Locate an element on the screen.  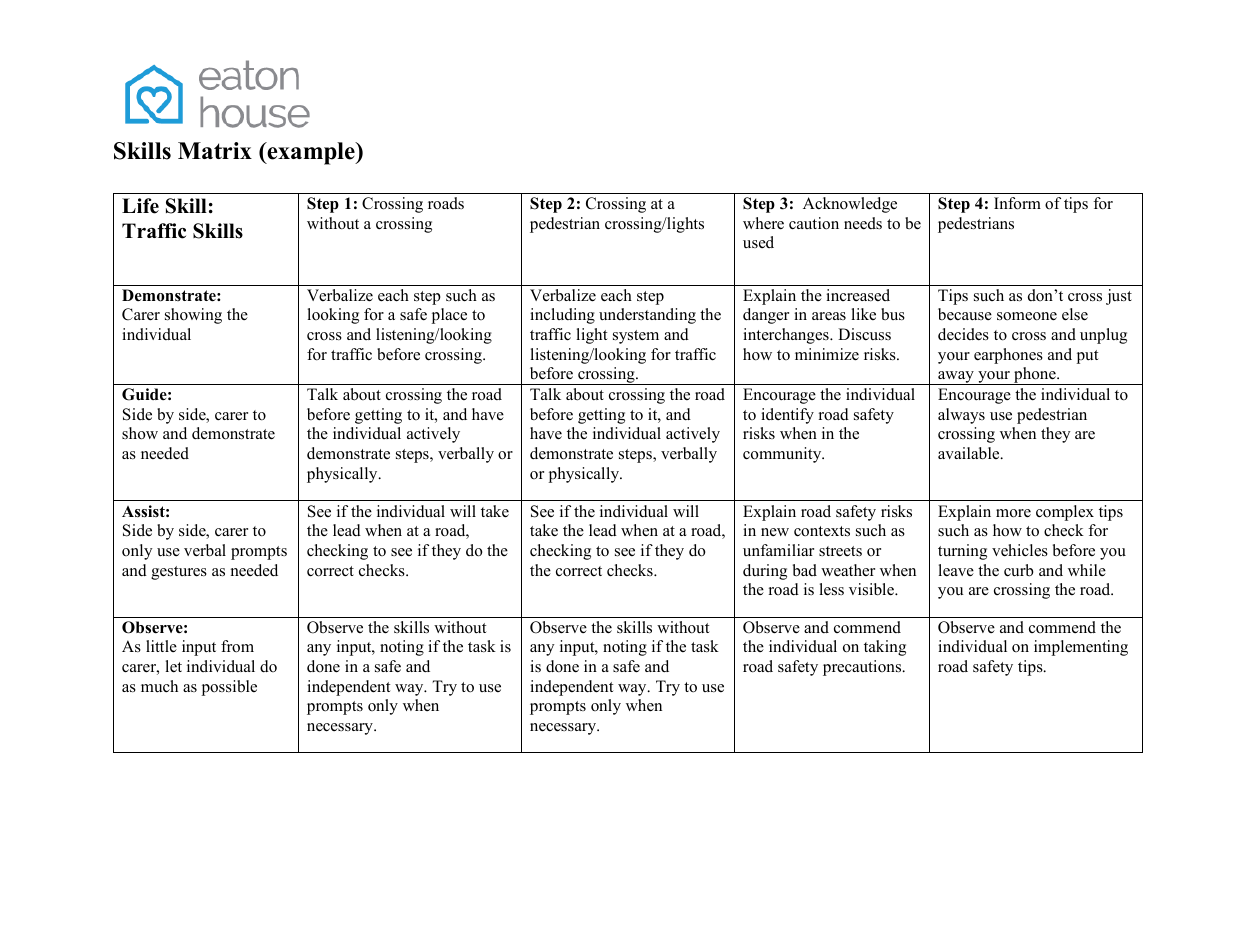
identify is located at coordinates (787, 416).
